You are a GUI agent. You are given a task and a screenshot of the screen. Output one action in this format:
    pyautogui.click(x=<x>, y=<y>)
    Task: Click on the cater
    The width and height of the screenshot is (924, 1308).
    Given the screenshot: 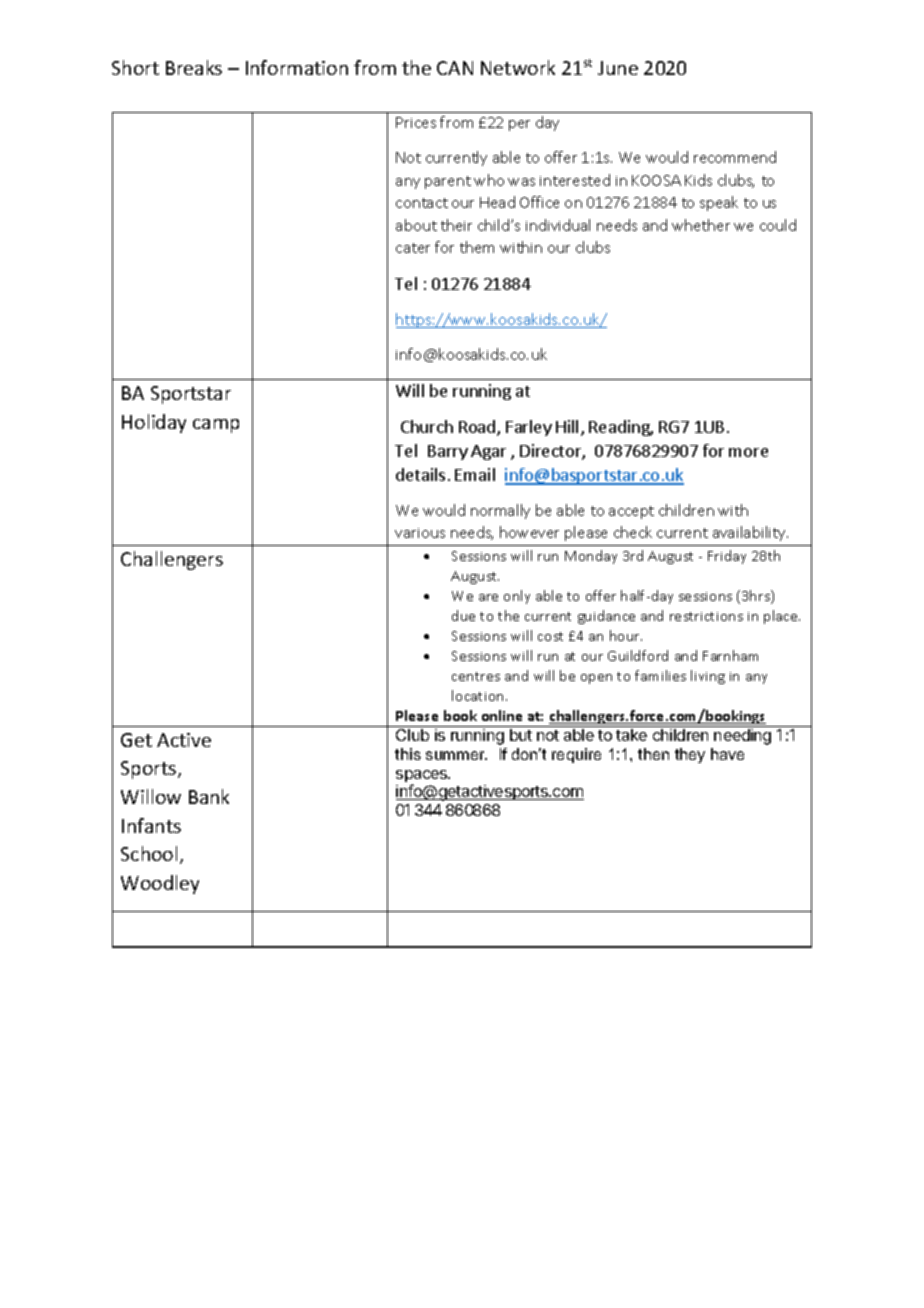 What is the action you would take?
    pyautogui.click(x=413, y=248)
